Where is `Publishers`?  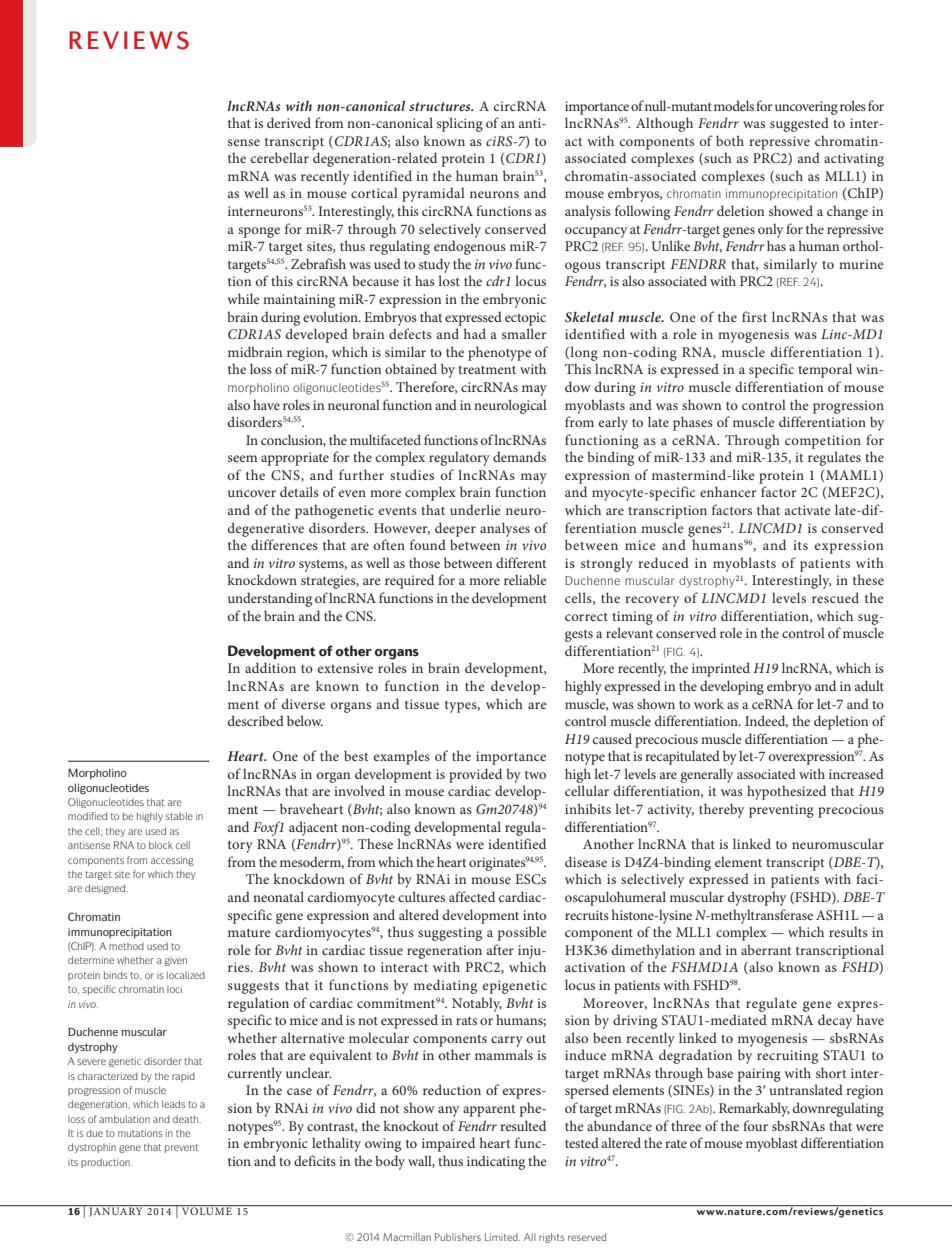
Publishers is located at coordinates (458, 1237).
